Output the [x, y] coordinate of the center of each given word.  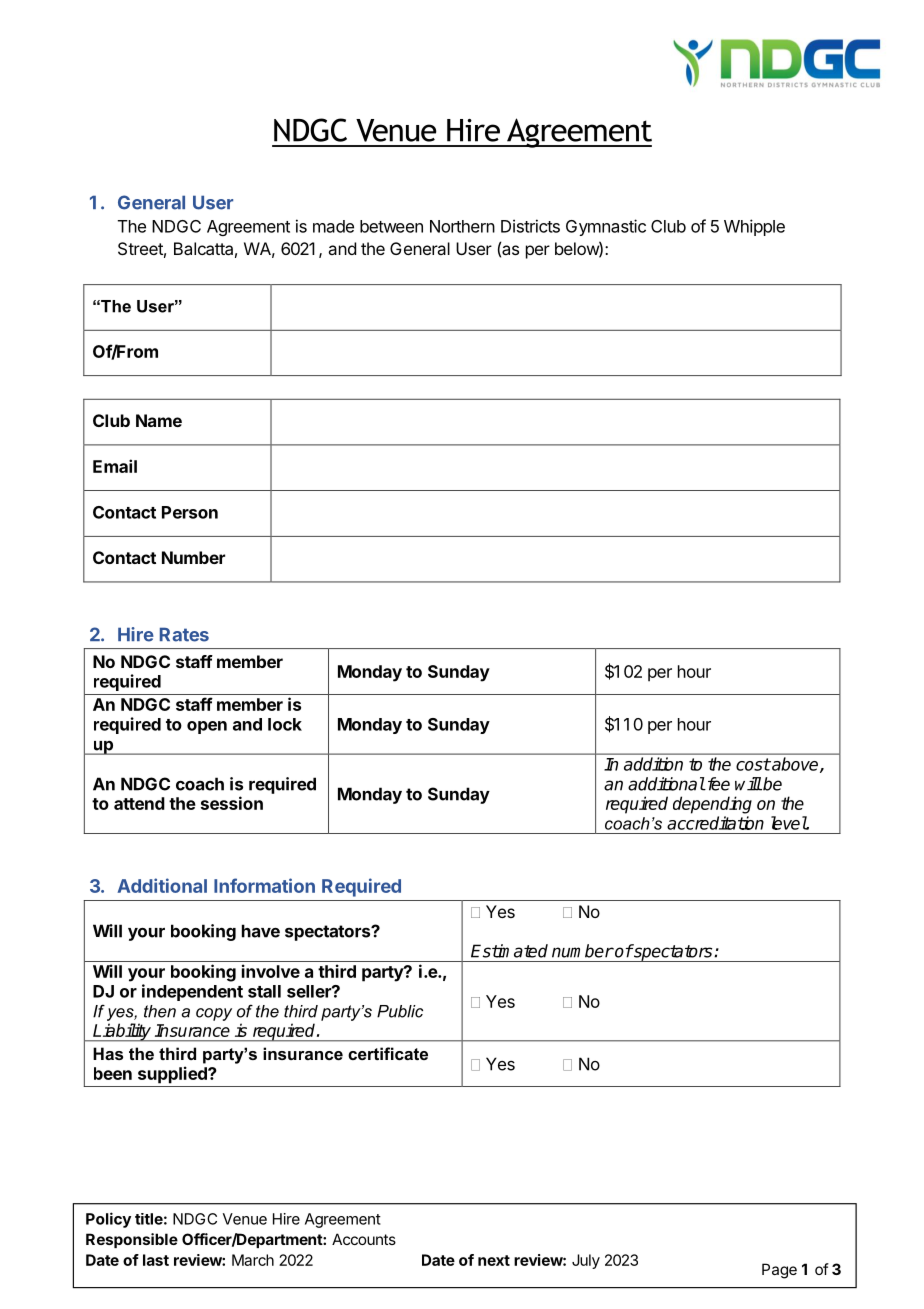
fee [717, 784]
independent [192, 992]
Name [159, 420]
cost [753, 764]
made [333, 226]
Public [400, 1011]
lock [285, 724]
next [494, 1260]
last [156, 1260]
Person [190, 512]
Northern [462, 226]
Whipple [754, 227]
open [207, 727]
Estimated [509, 951]
